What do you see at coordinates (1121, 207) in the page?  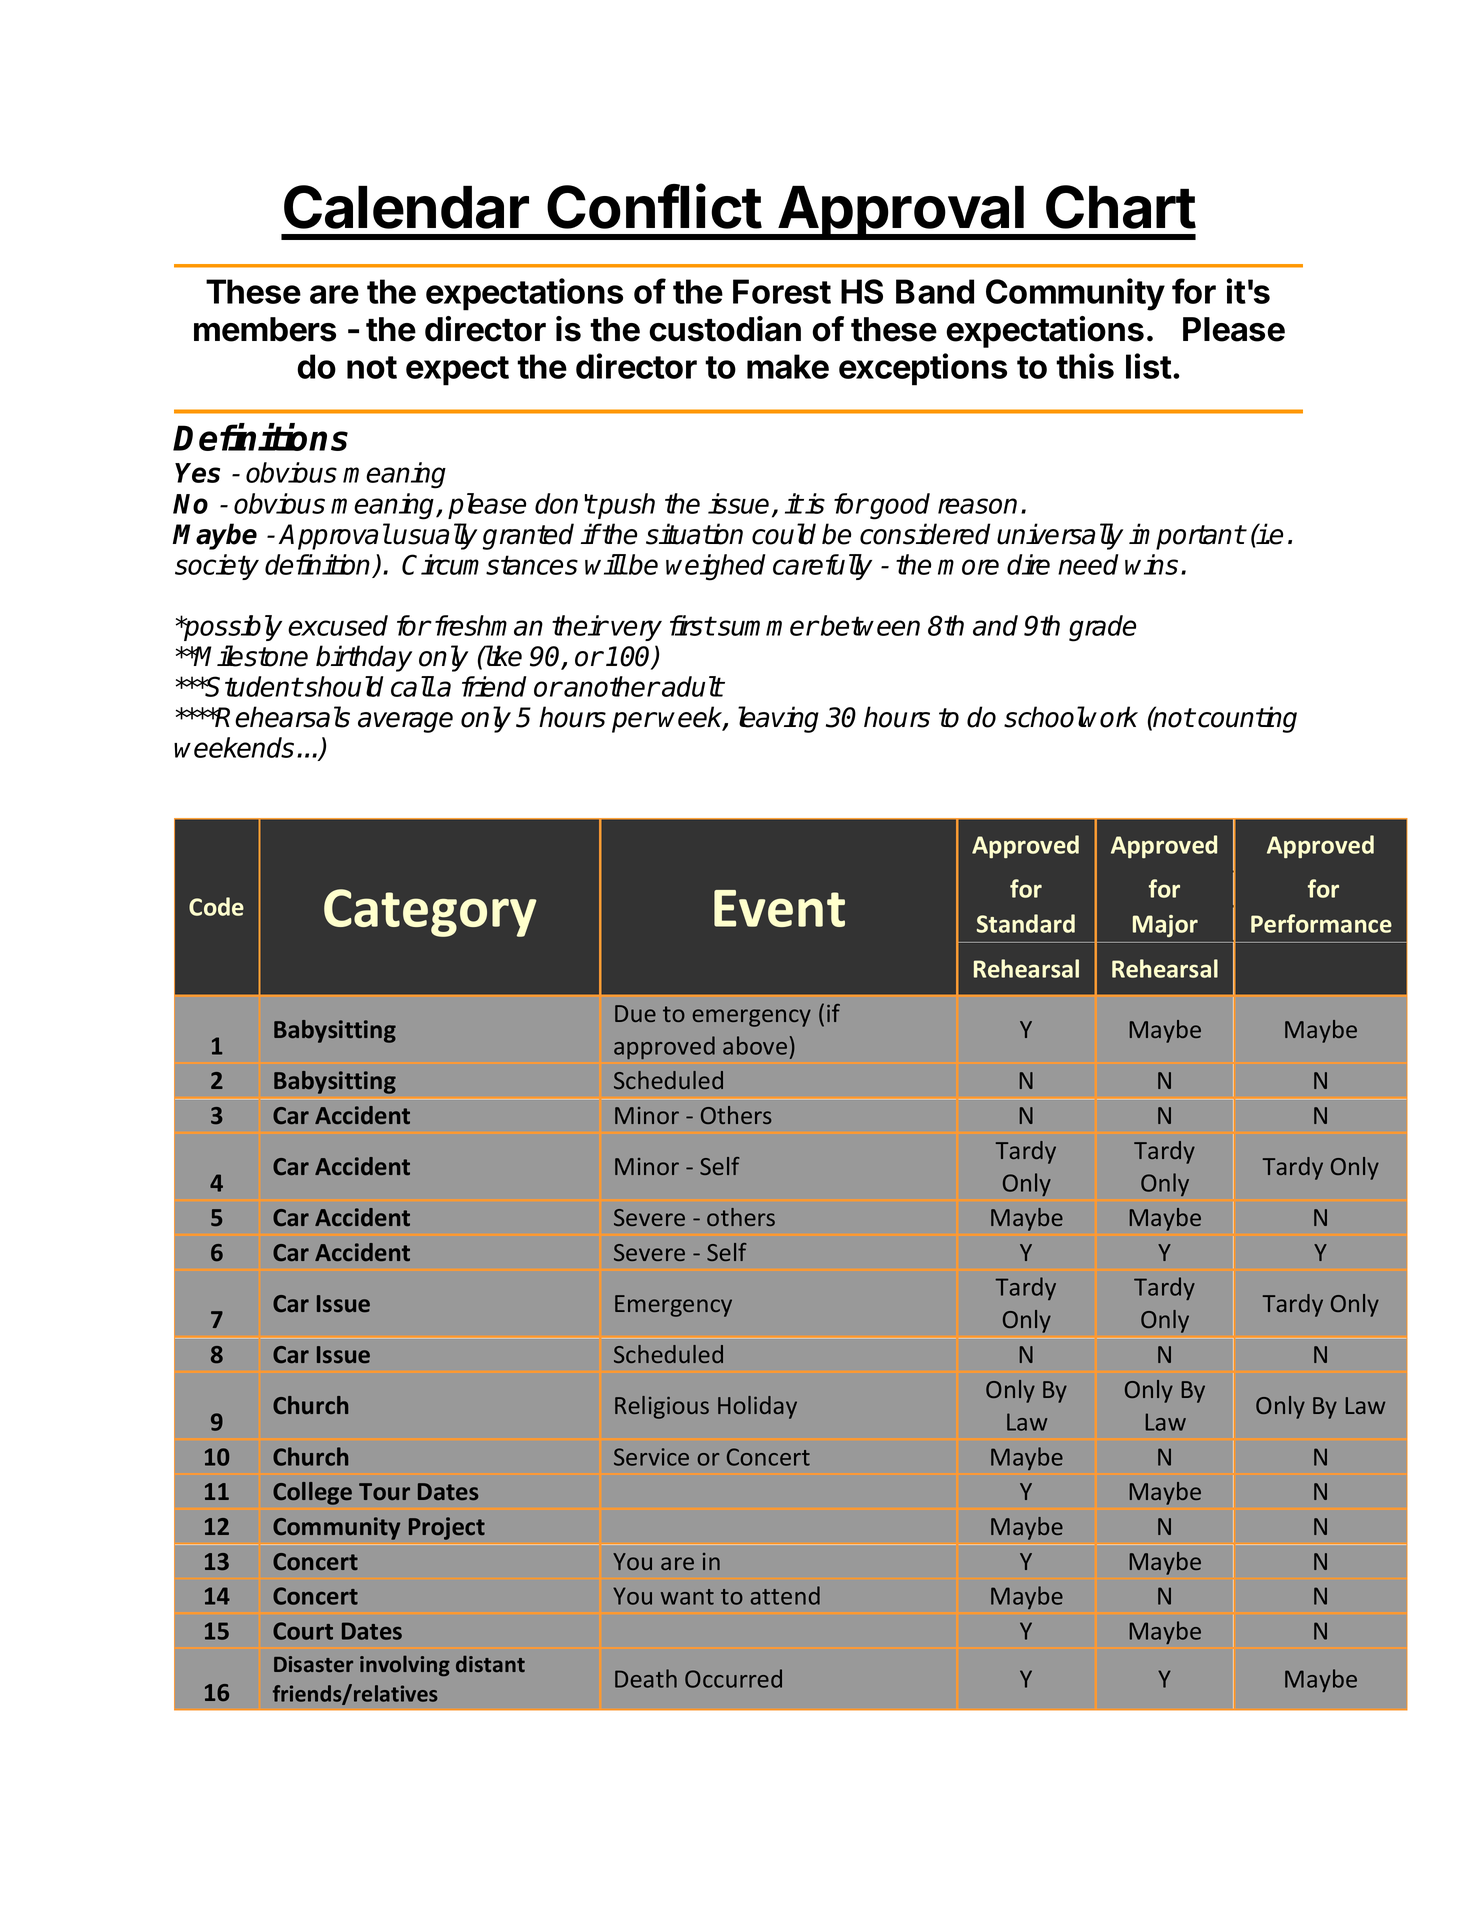 I see `Chart` at bounding box center [1121, 207].
